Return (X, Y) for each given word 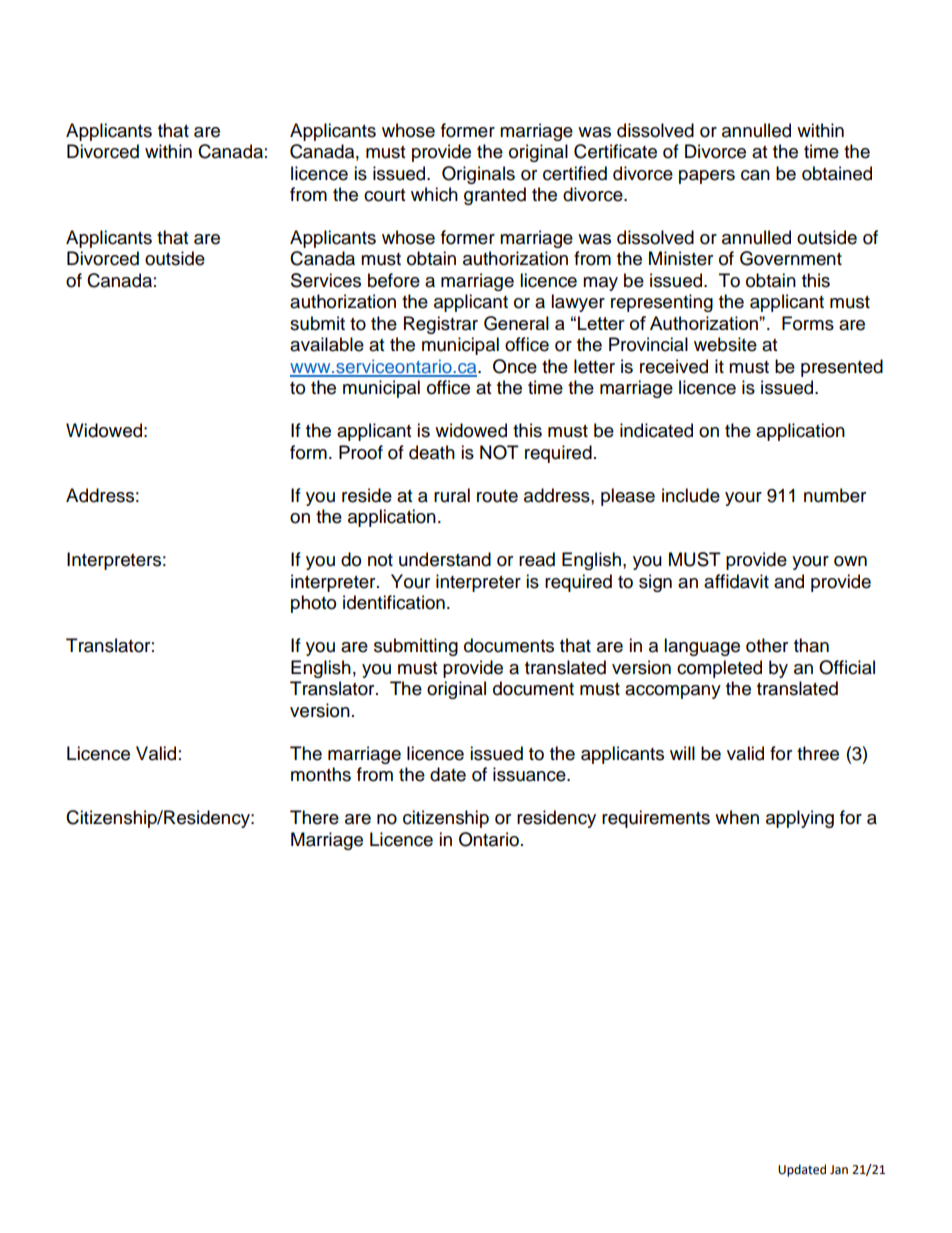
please (628, 497)
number (835, 495)
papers (707, 177)
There (314, 817)
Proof (361, 452)
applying (800, 819)
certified (575, 173)
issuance (530, 774)
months (321, 774)
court (384, 195)
